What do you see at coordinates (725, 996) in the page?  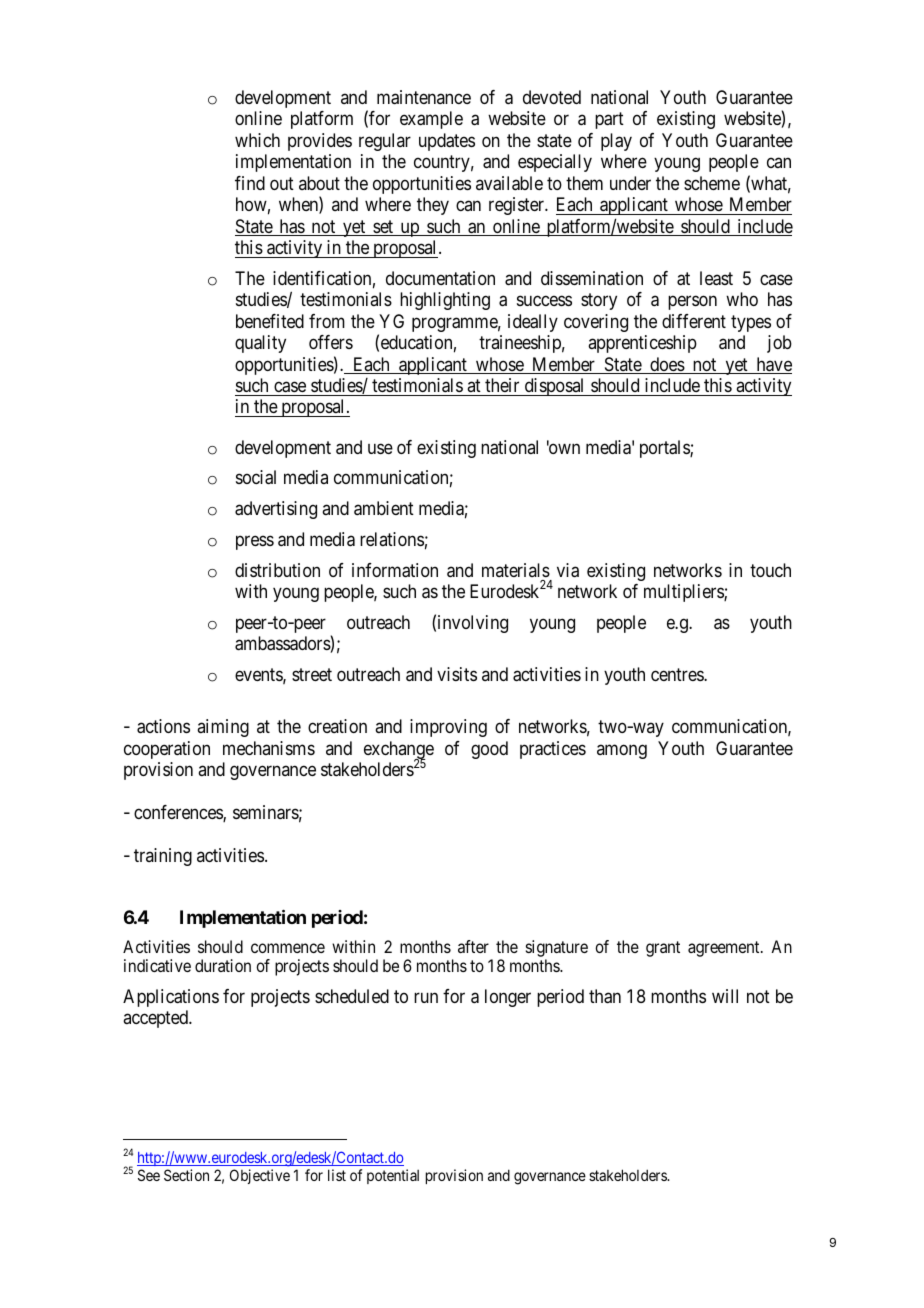 I see `will` at bounding box center [725, 996].
